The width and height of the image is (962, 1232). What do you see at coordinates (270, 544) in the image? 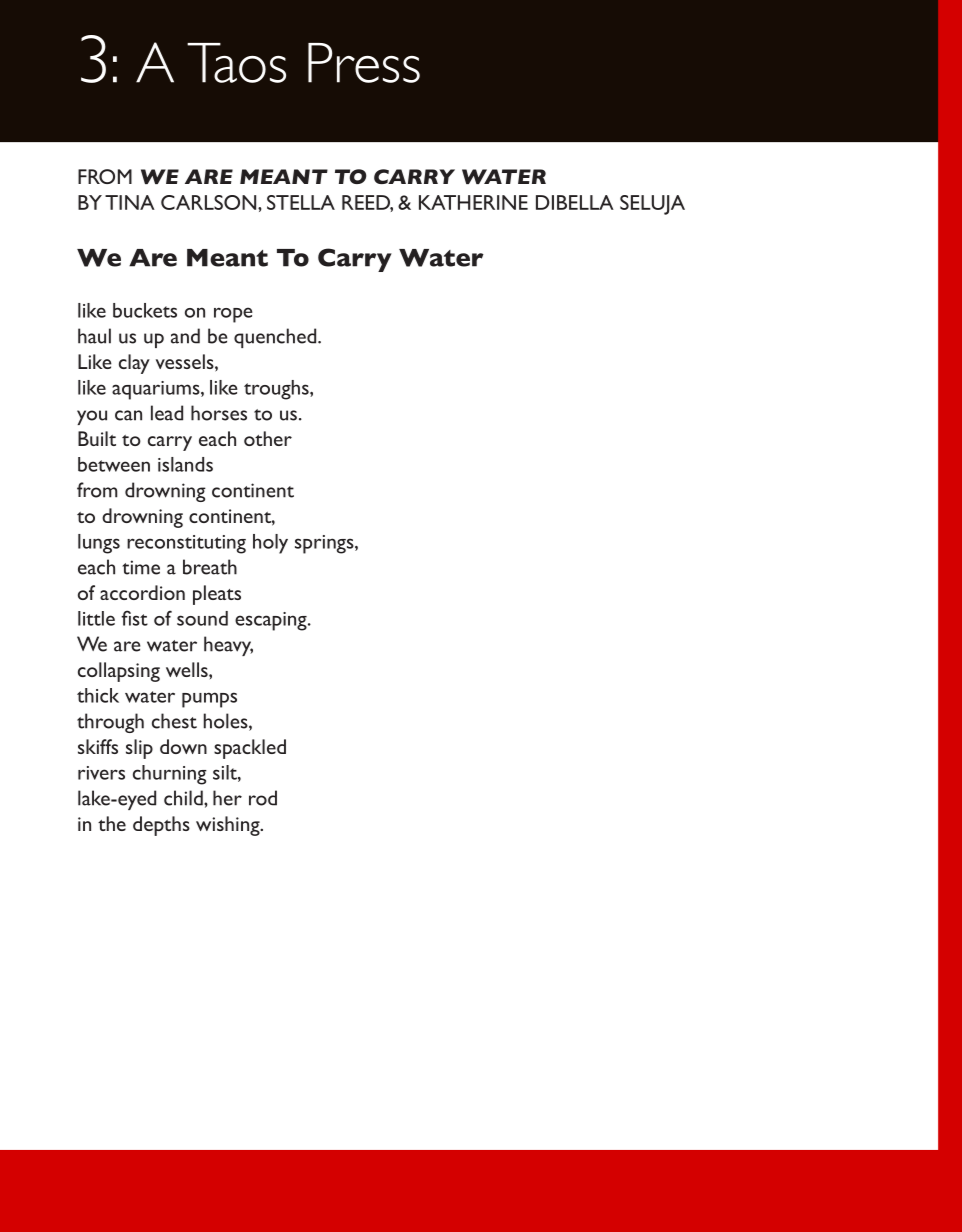
I see `holy` at bounding box center [270, 544].
